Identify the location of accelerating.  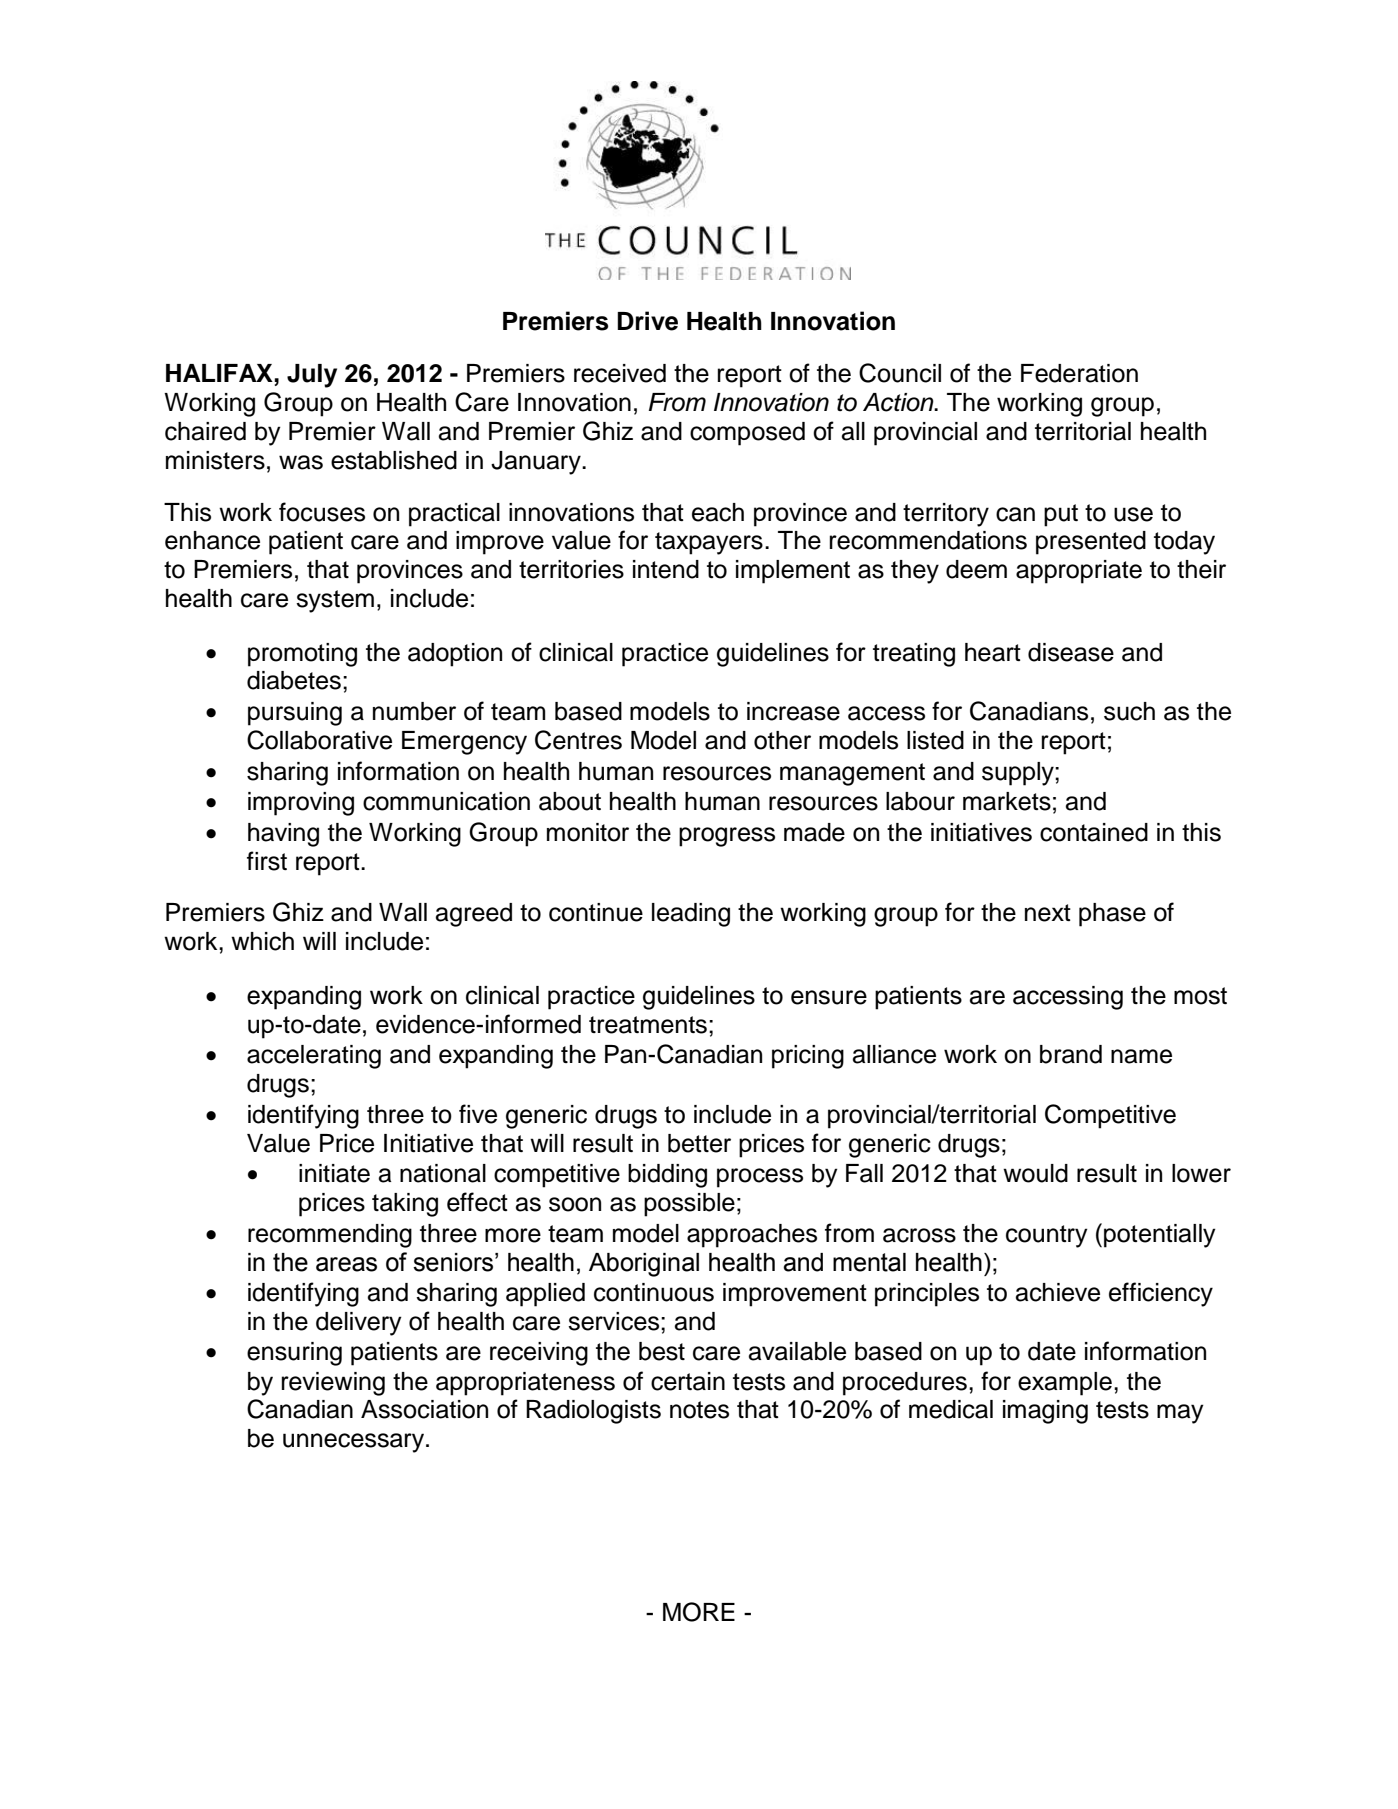
(314, 1057).
